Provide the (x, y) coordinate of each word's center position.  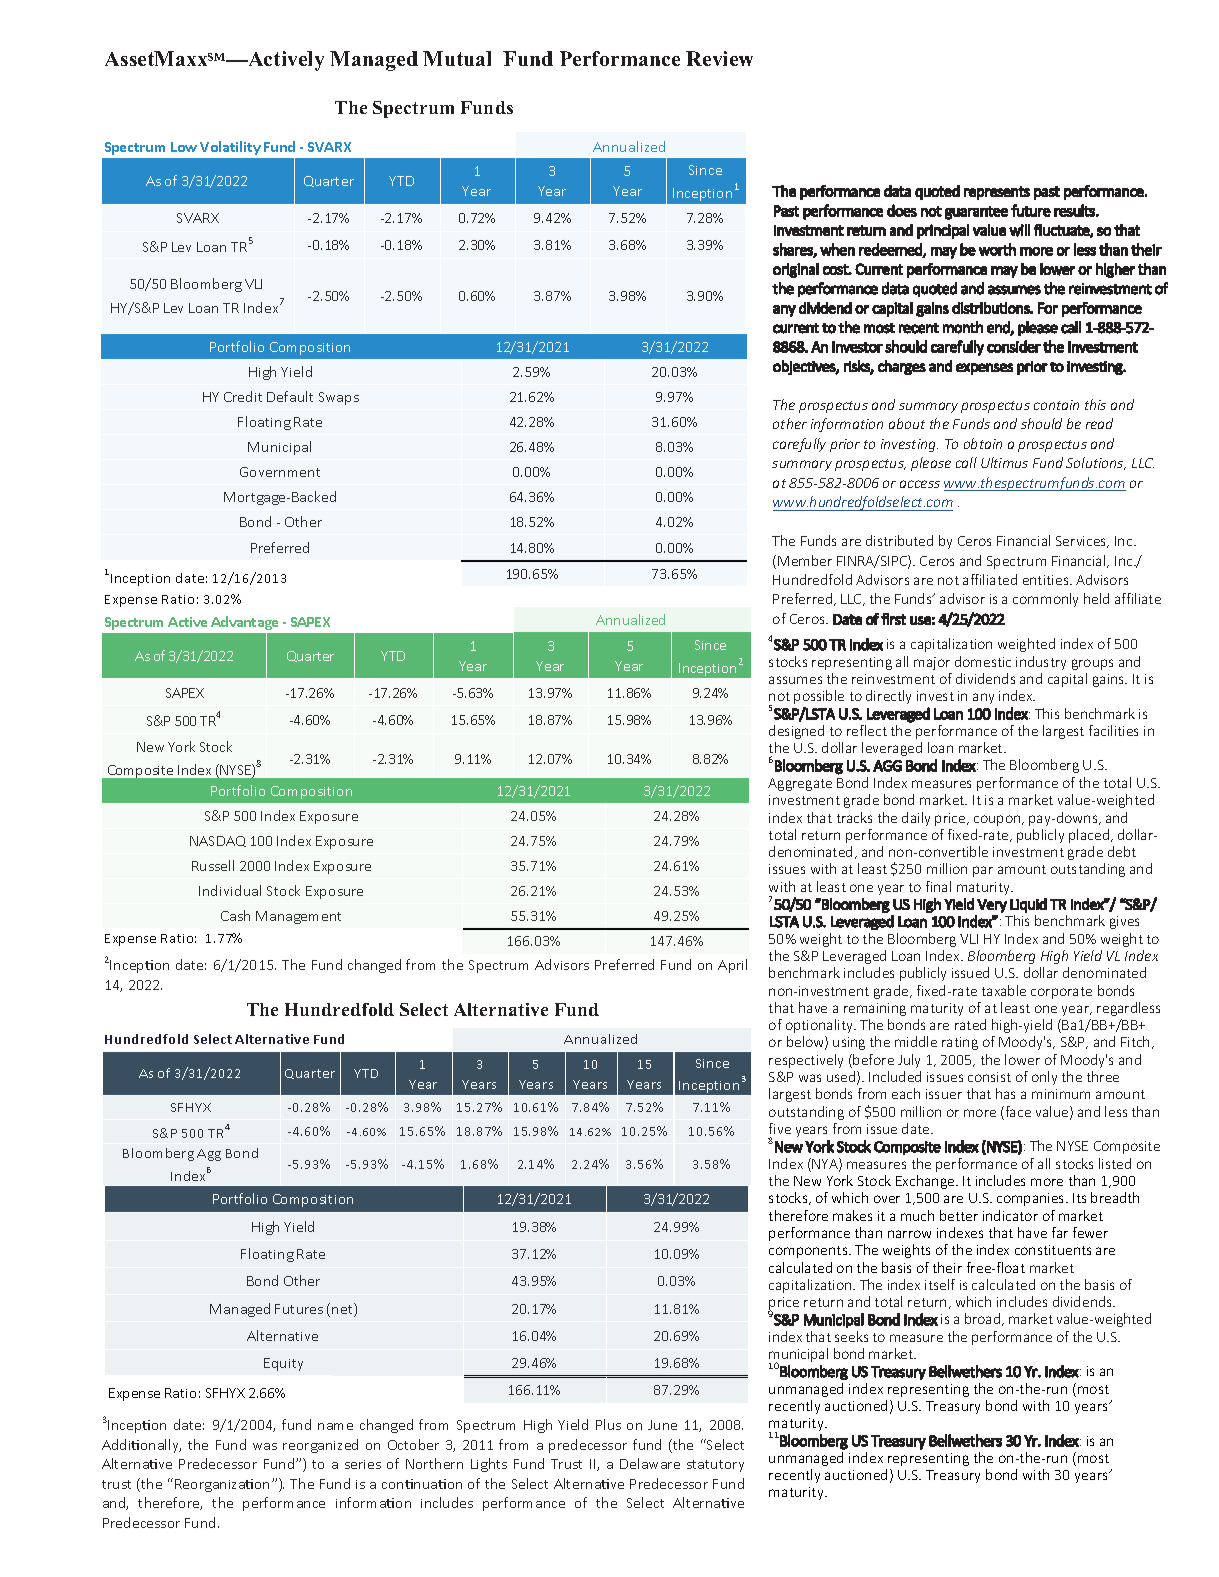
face (1017, 1113)
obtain (983, 443)
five (780, 1128)
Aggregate (800, 784)
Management (298, 917)
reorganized (320, 1446)
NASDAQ (218, 841)
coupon (998, 820)
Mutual (457, 58)
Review (719, 58)
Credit (243, 396)
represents (997, 193)
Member (805, 560)
